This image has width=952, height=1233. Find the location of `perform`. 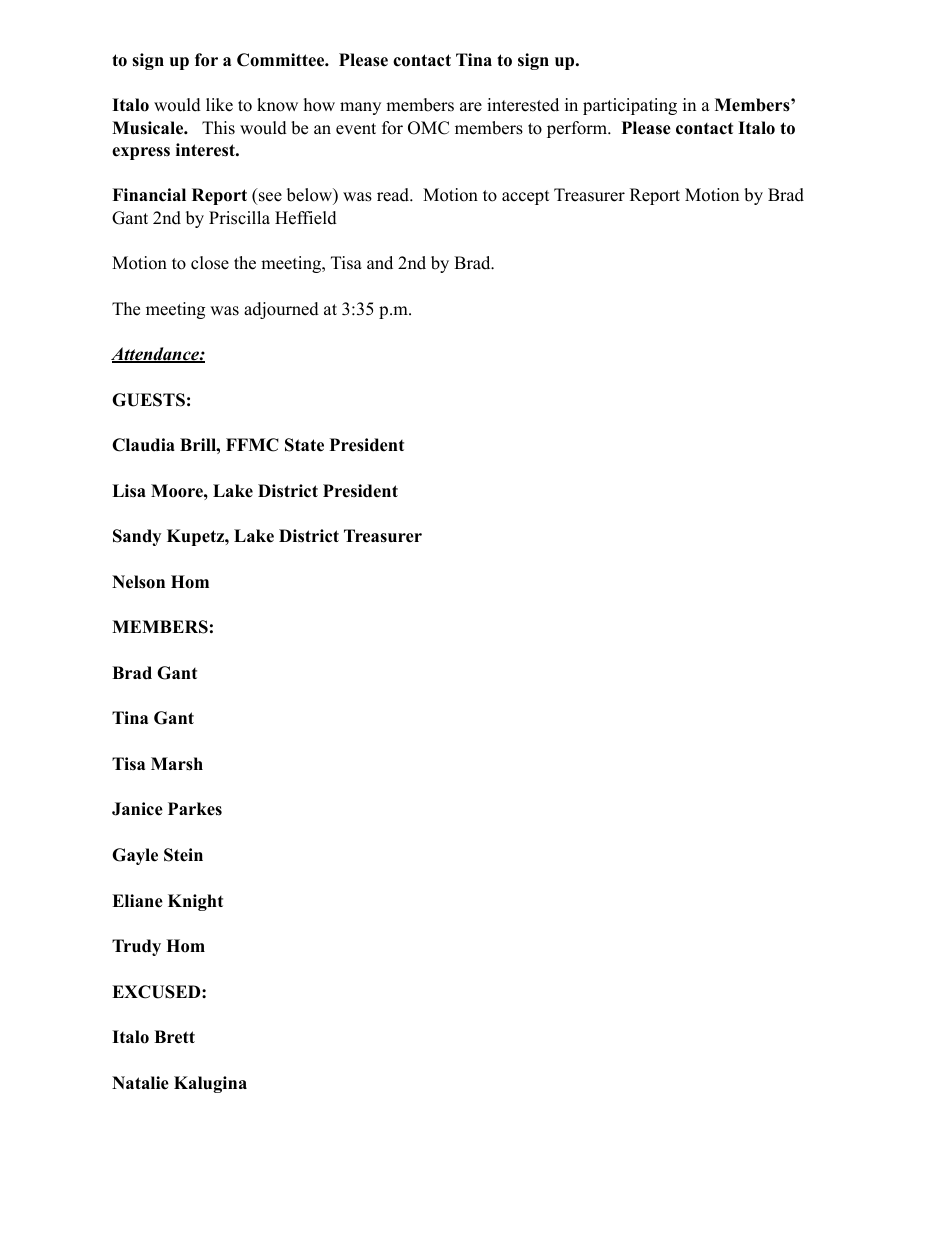

perform is located at coordinates (578, 129).
